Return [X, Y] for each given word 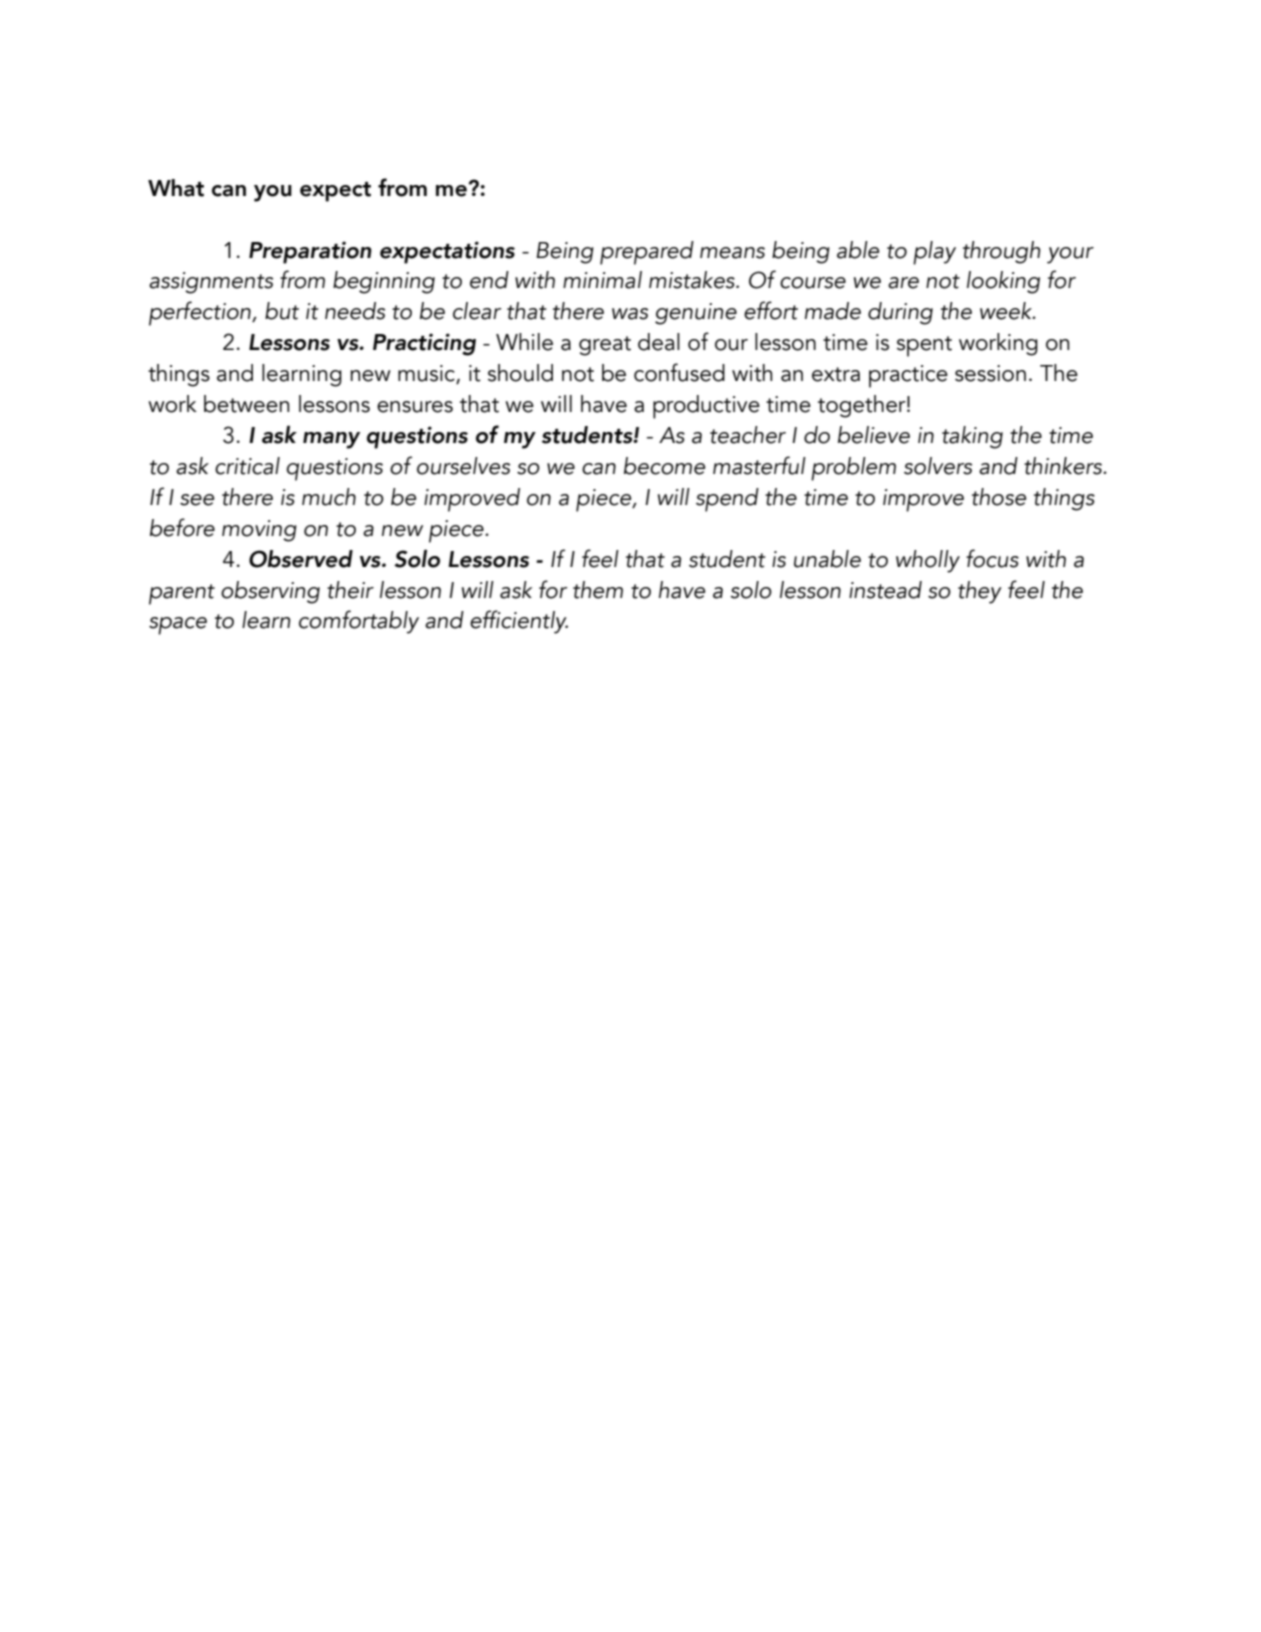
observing [270, 592]
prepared [647, 253]
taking [972, 437]
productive [706, 407]
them [598, 590]
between [246, 404]
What [176, 188]
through [1001, 252]
